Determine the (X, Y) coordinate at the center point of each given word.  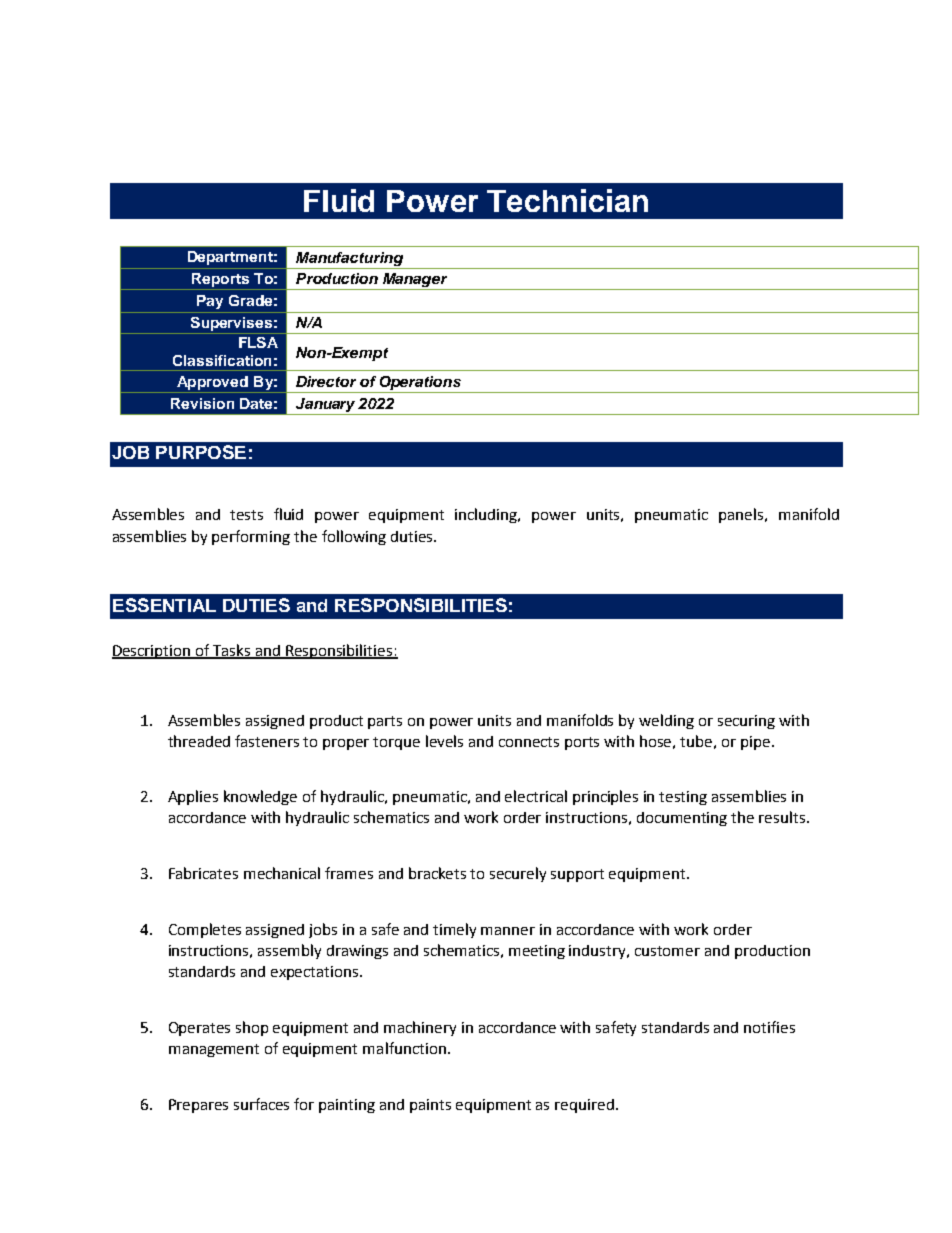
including (487, 515)
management (214, 1050)
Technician (567, 200)
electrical (536, 796)
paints (430, 1106)
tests (246, 515)
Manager (415, 281)
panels (742, 515)
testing (683, 798)
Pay (210, 302)
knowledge (260, 797)
